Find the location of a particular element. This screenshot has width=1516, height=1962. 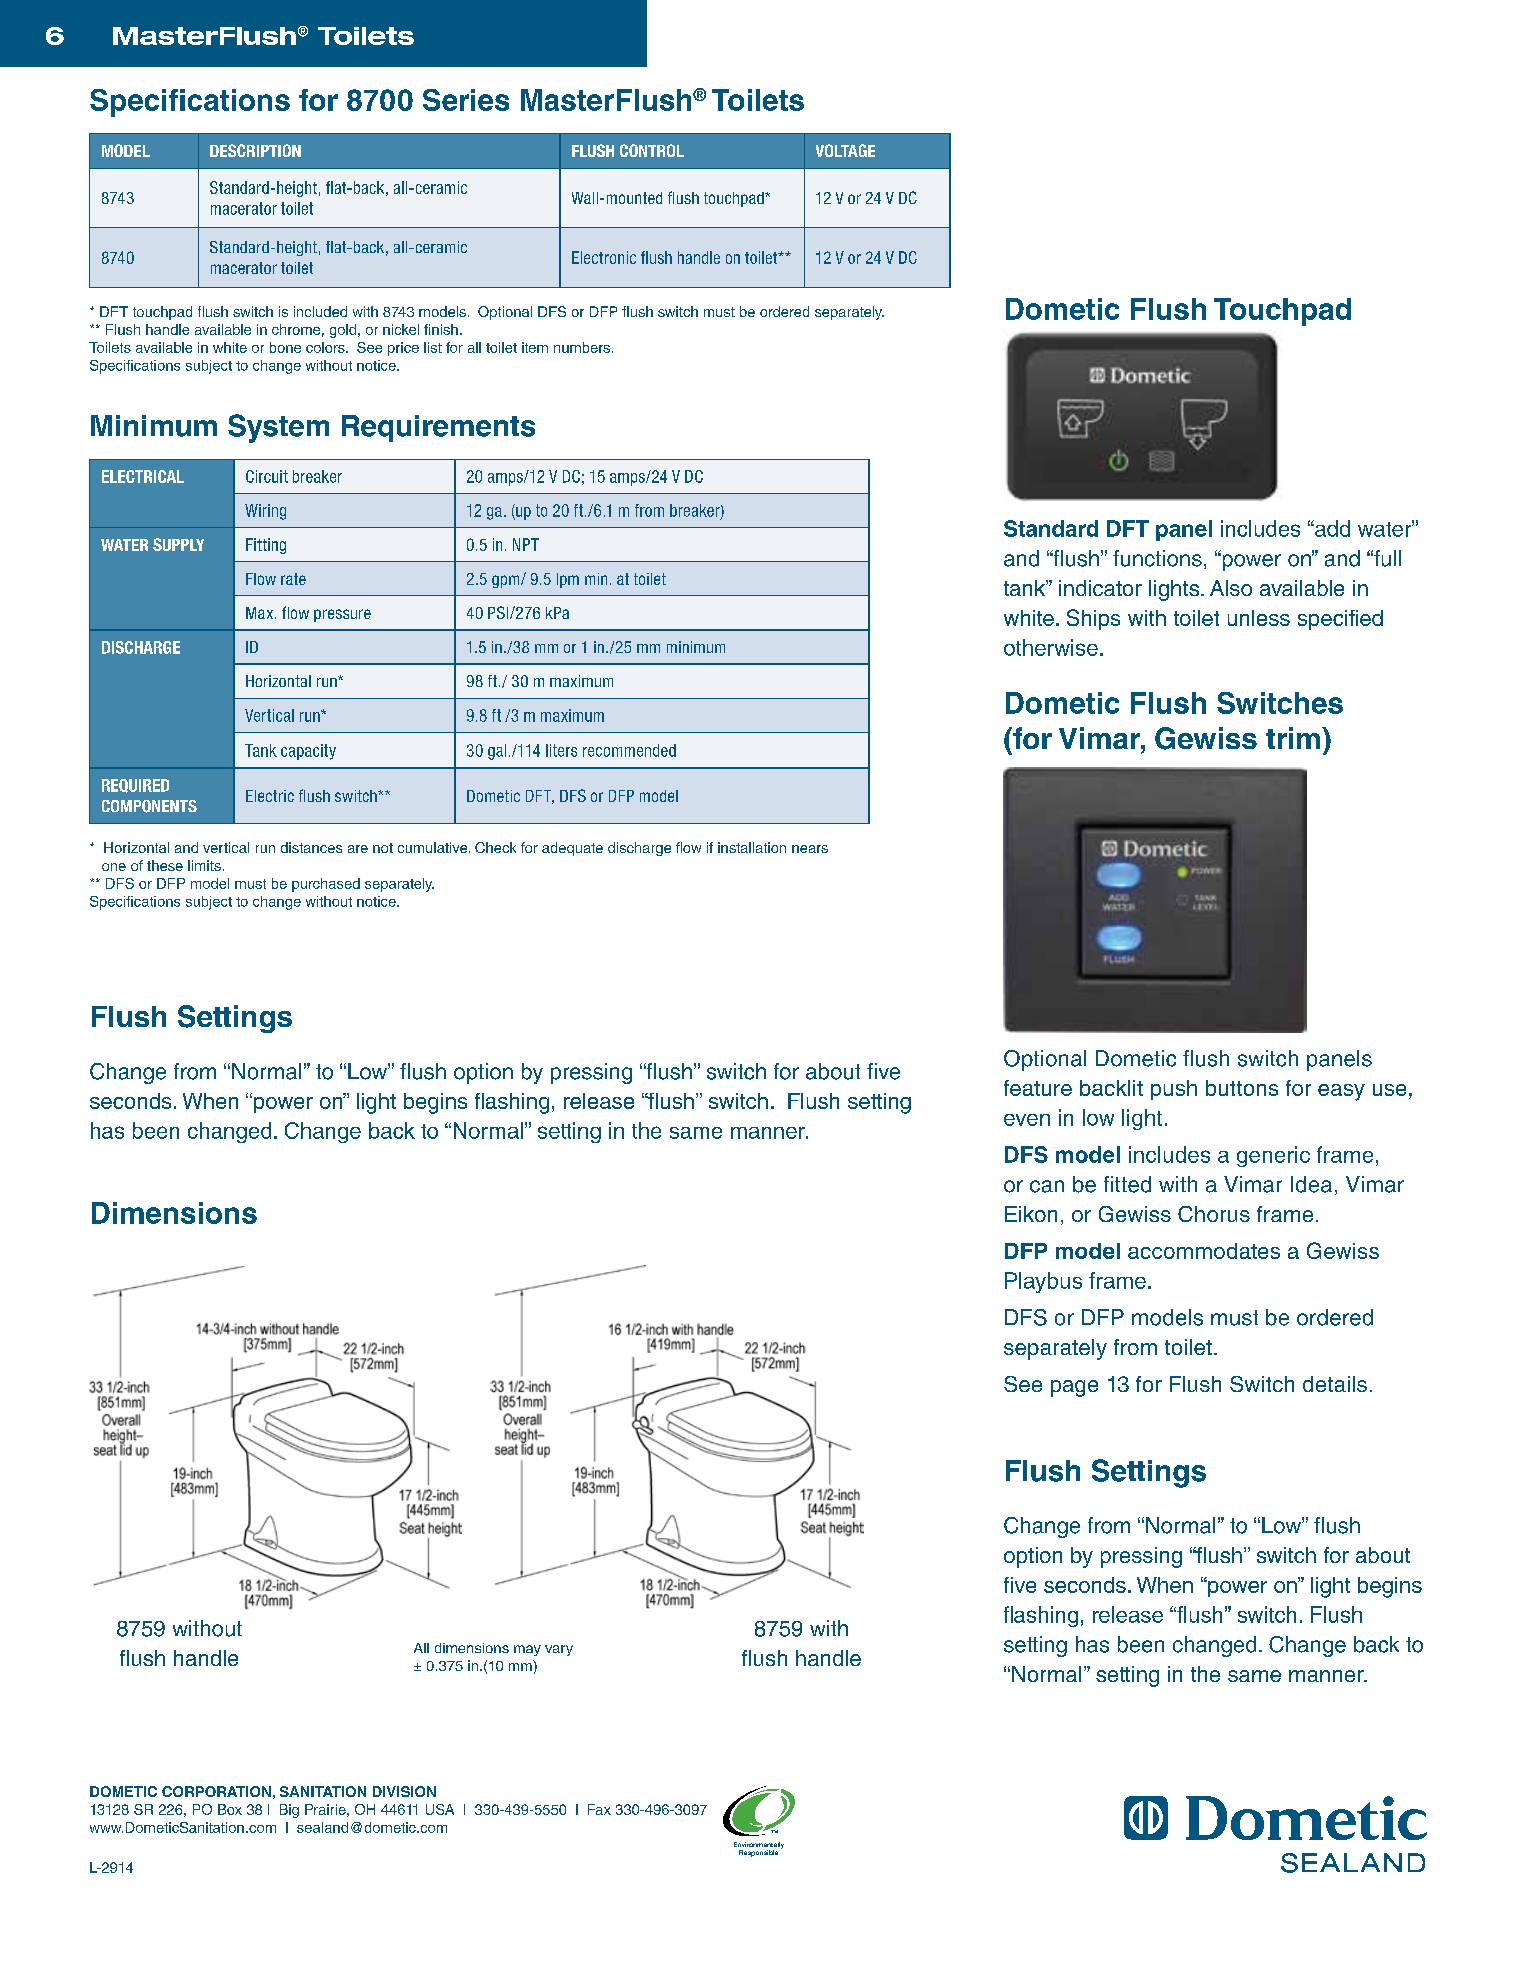

push is located at coordinates (1174, 1090).
